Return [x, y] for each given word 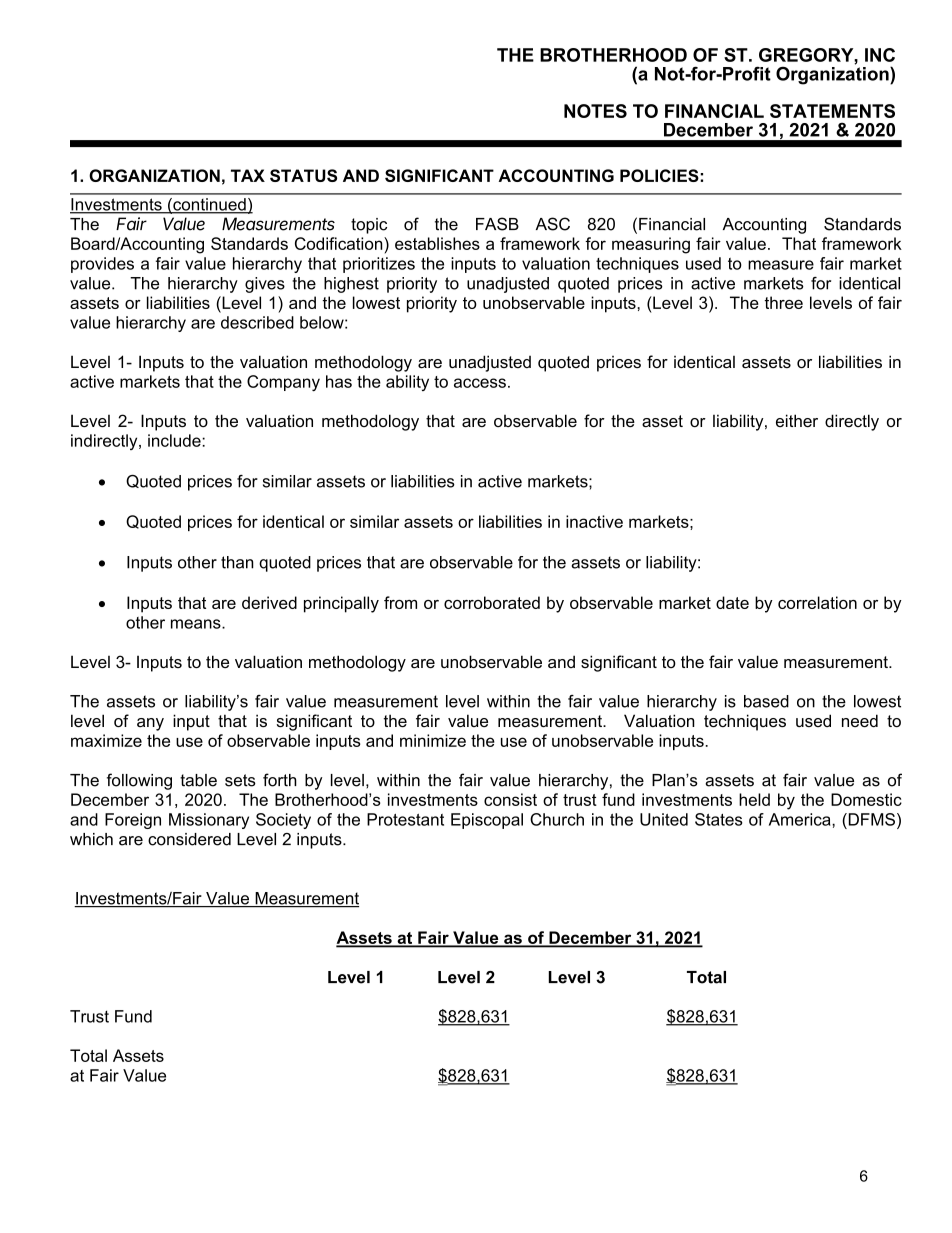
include [175, 440]
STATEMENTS [832, 111]
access [480, 383]
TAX [248, 175]
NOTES [595, 111]
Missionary [209, 821]
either [797, 420]
